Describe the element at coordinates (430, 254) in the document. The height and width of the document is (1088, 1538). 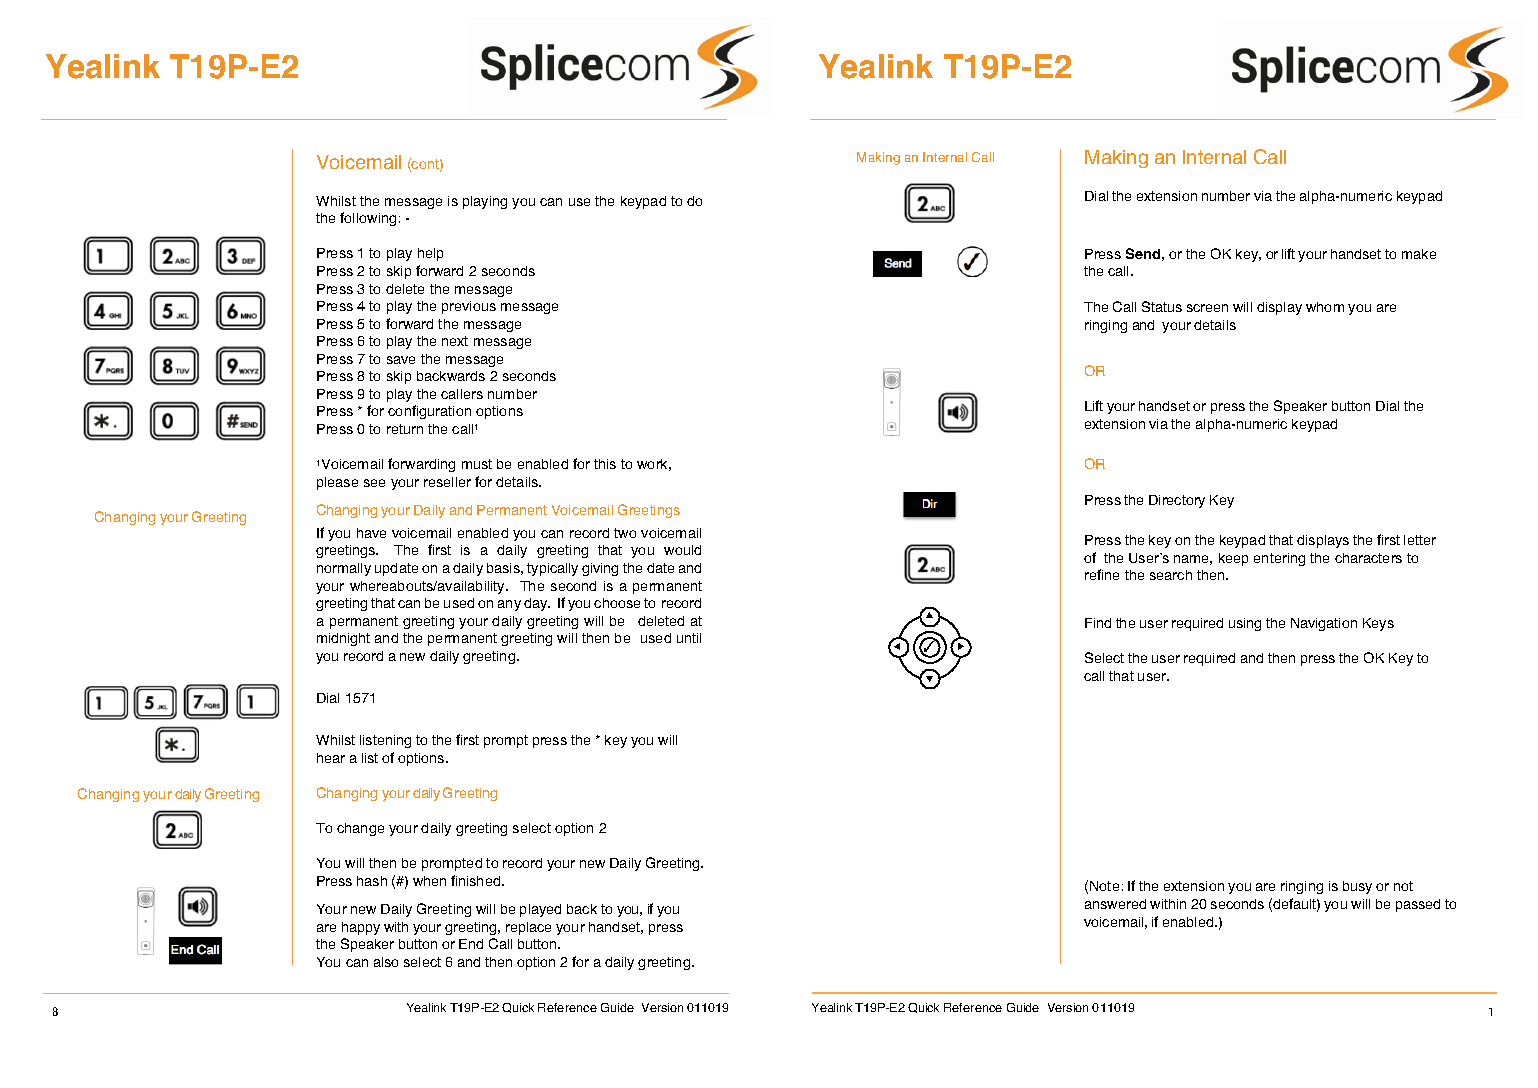
I see `help` at that location.
